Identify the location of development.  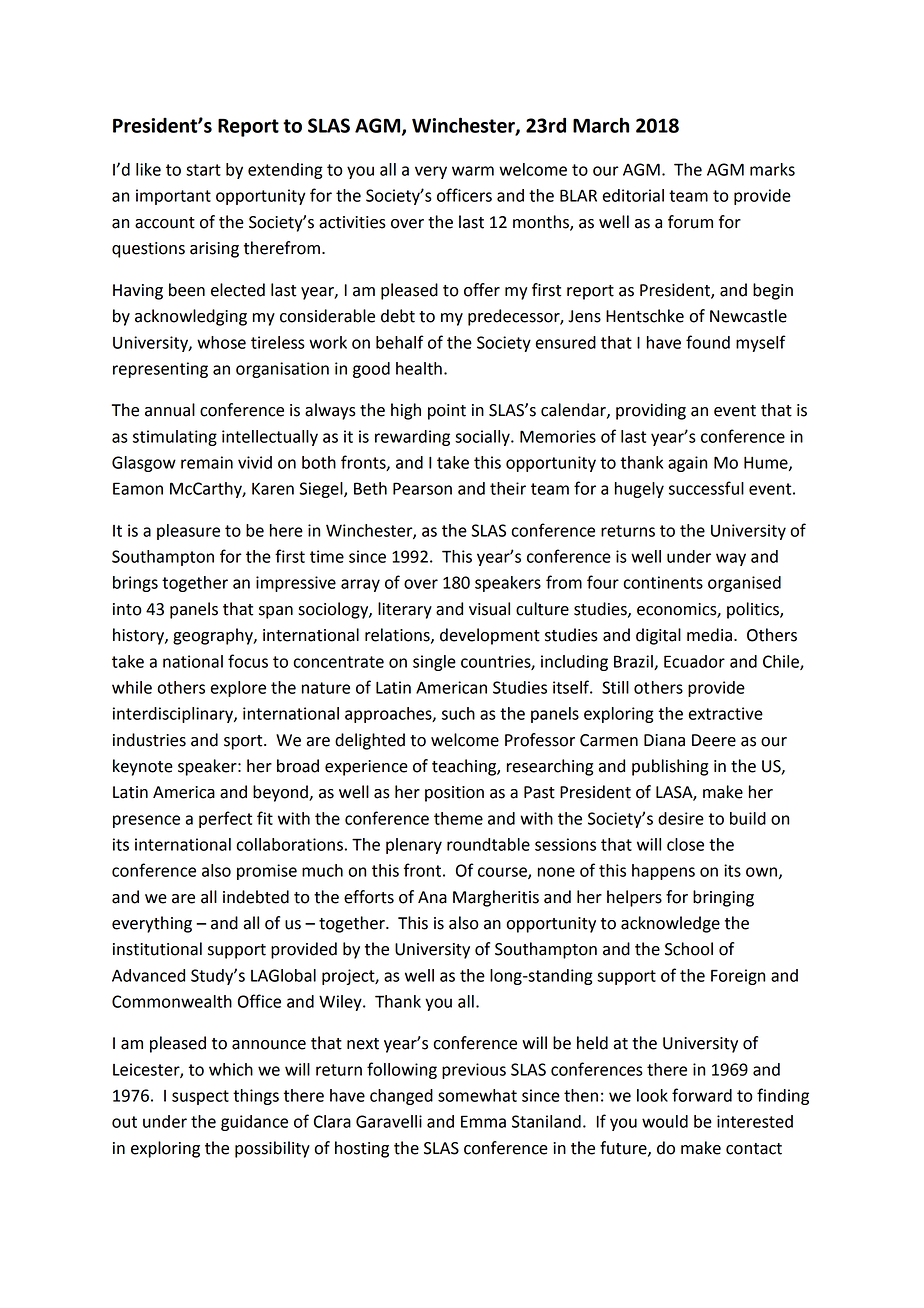
(490, 636).
